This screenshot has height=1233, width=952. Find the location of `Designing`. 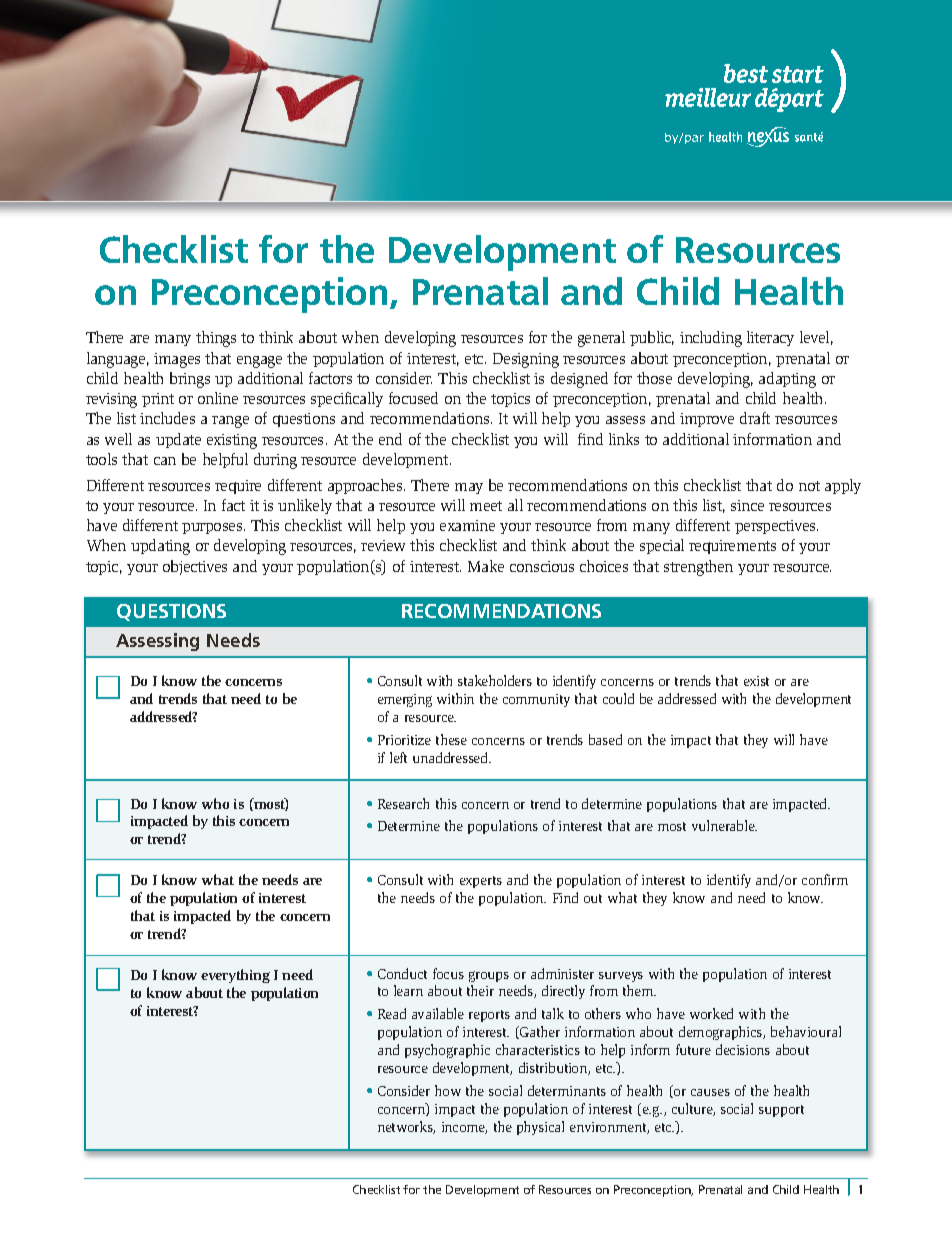

Designing is located at coordinates (526, 360).
